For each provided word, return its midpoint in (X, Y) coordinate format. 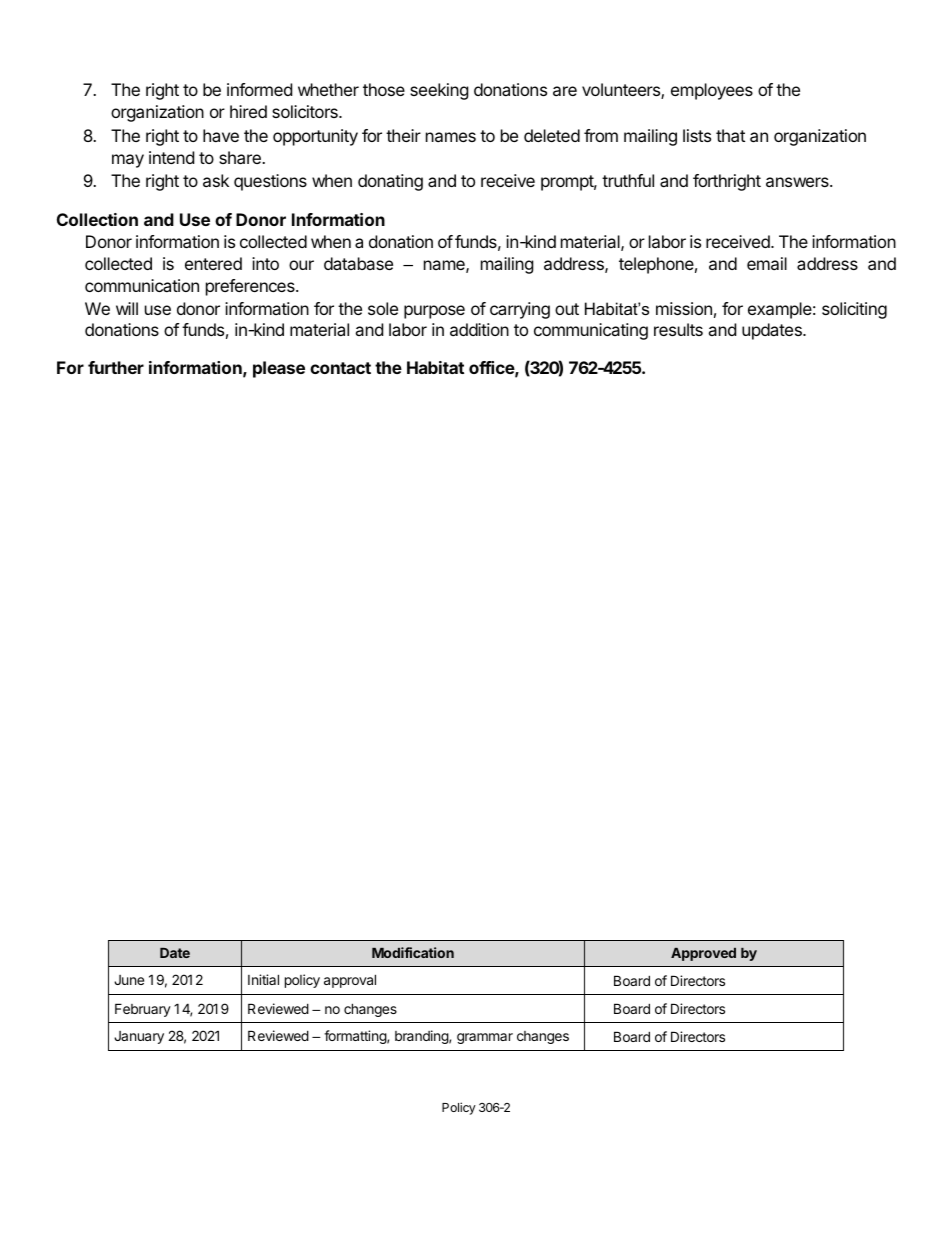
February (143, 1010)
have (221, 135)
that (730, 135)
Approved (703, 954)
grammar (485, 1038)
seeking (439, 91)
